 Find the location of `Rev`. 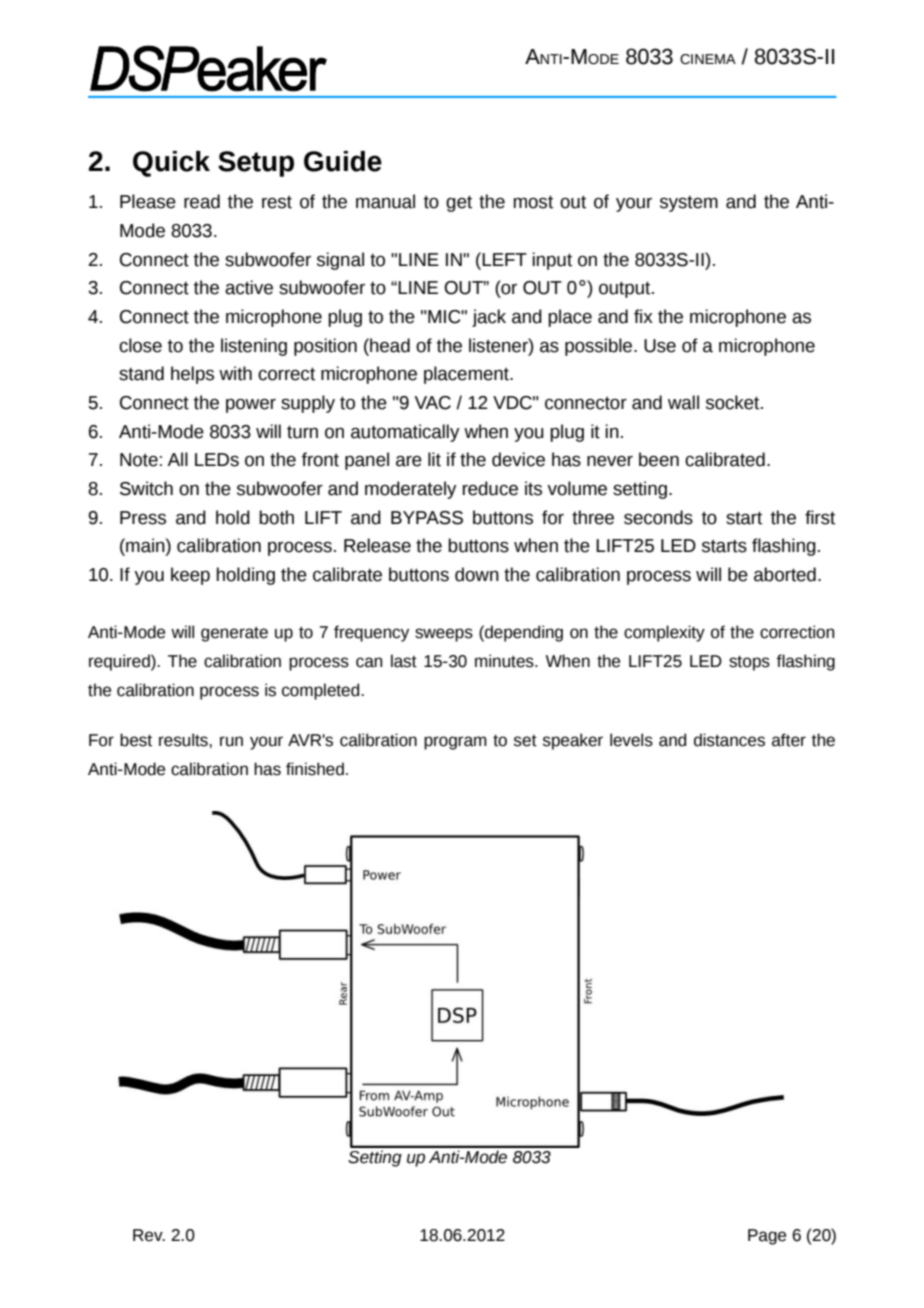

Rev is located at coordinates (149, 1235).
